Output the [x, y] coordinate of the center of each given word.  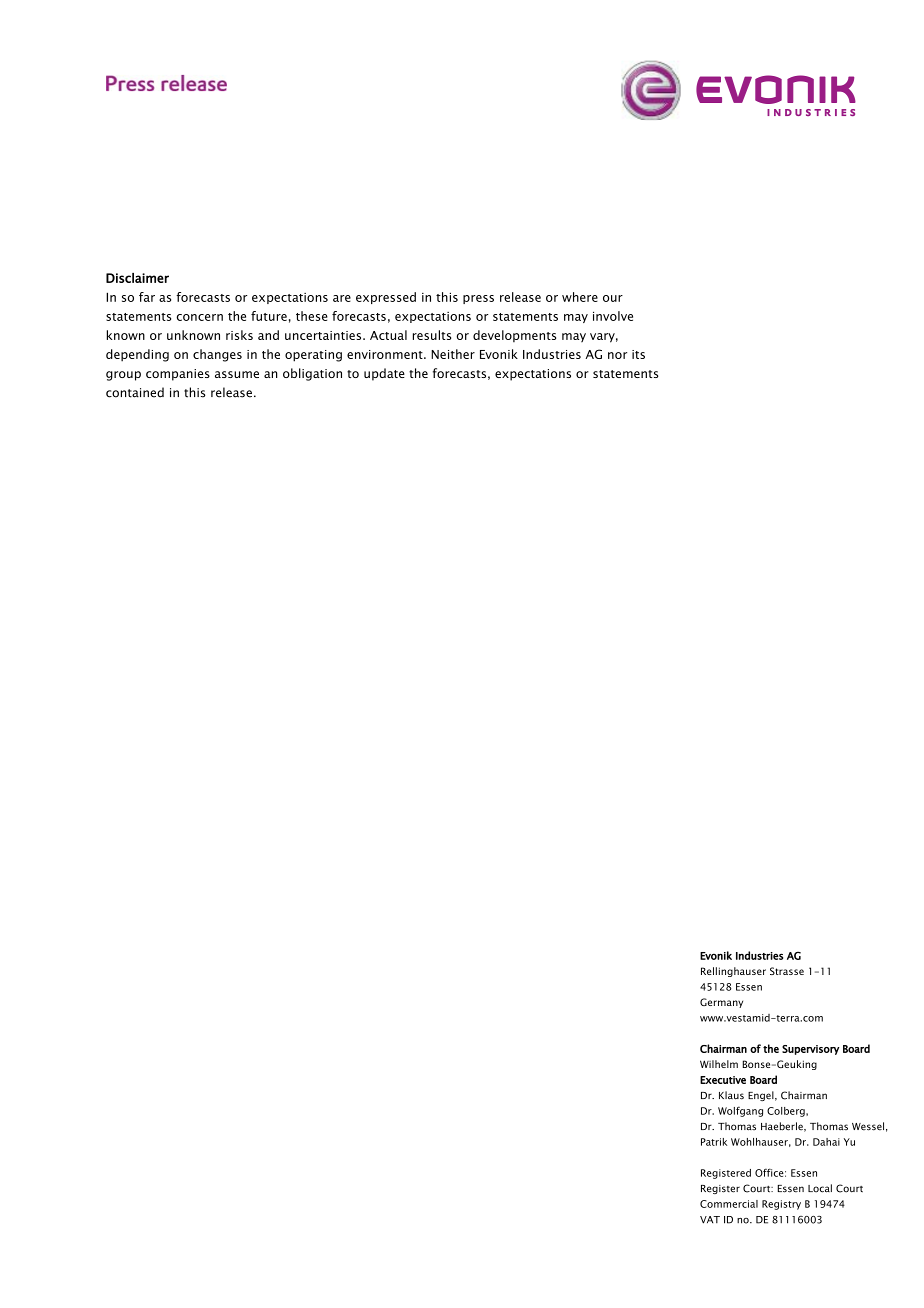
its [638, 354]
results [432, 335]
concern [200, 317]
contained [135, 392]
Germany [721, 1003]
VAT [710, 1220]
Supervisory [810, 1050]
